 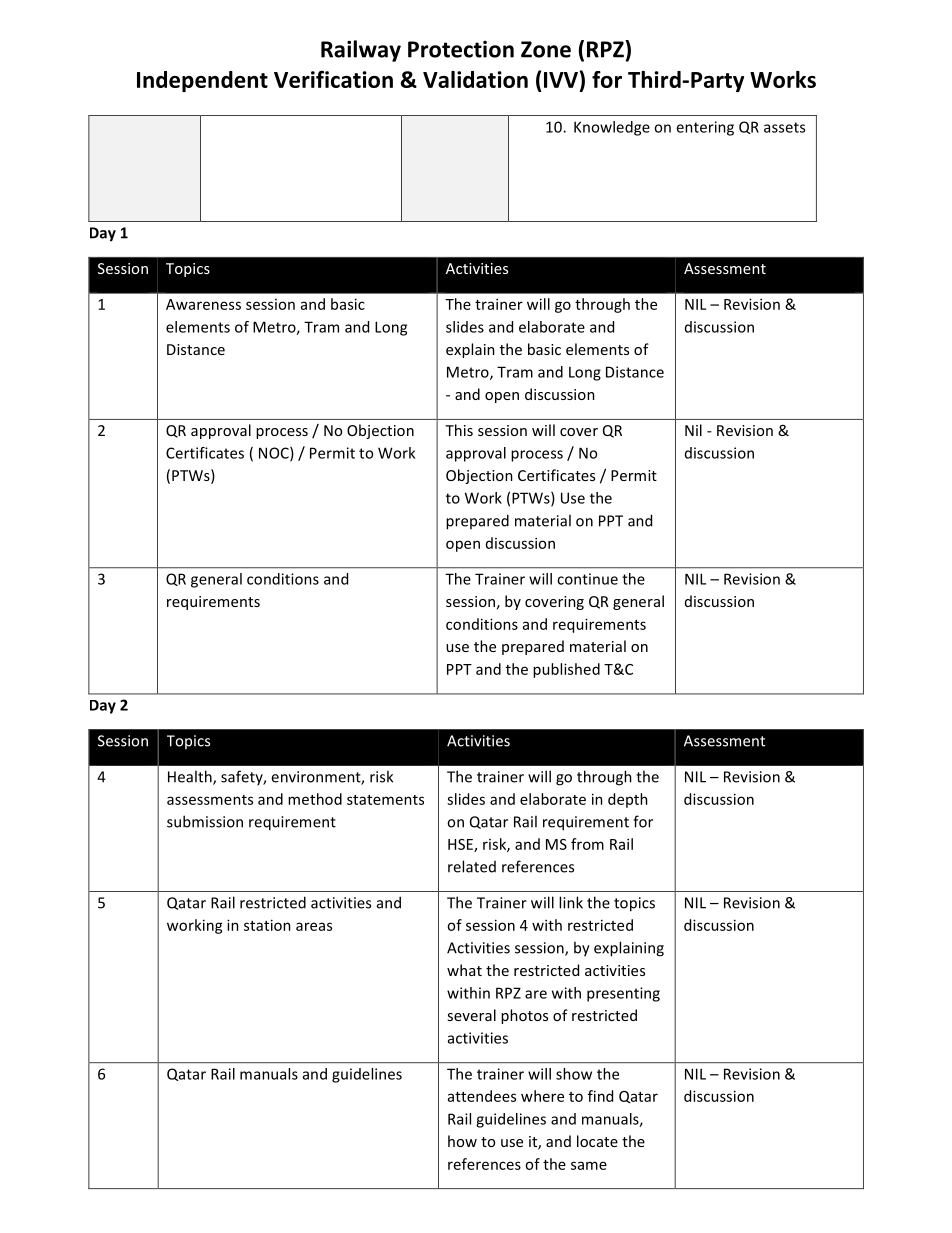 I want to click on locate, so click(x=597, y=1141).
